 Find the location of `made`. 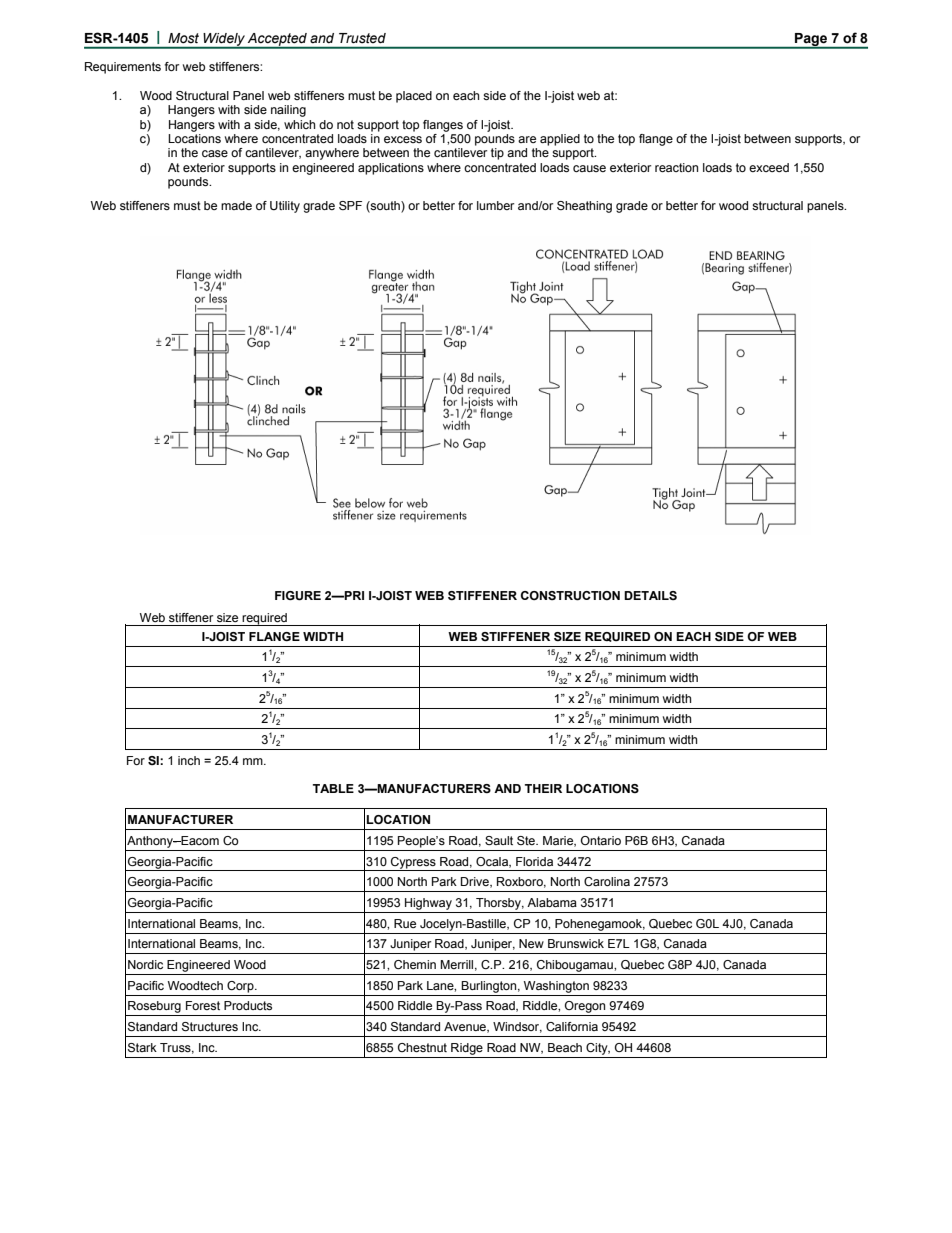

made is located at coordinates (236, 205).
